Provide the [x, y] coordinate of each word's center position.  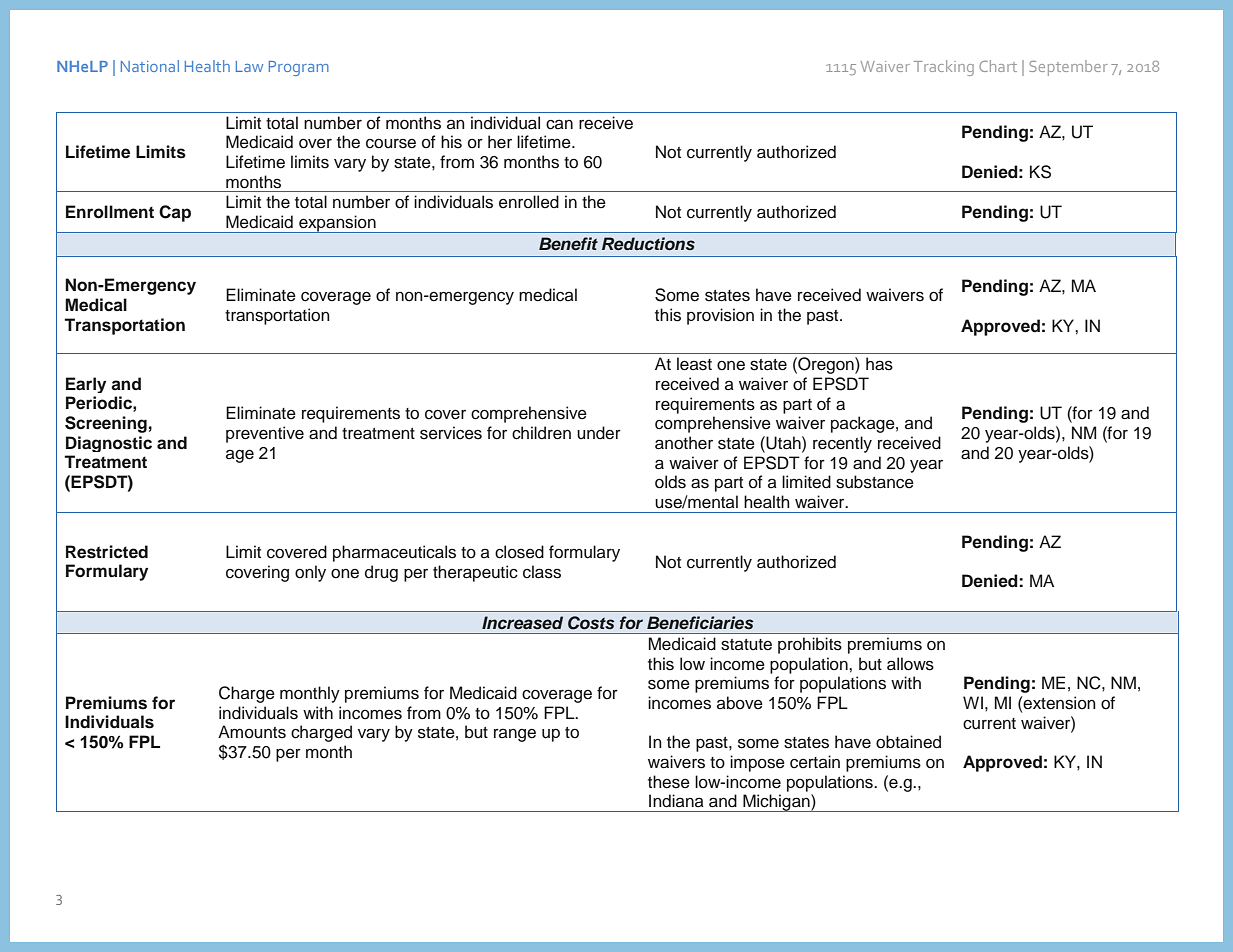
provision [720, 316]
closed [519, 552]
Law [249, 66]
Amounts [252, 732]
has [879, 364]
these [669, 782]
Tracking [944, 68]
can [559, 124]
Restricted [107, 552]
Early [86, 385]
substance [875, 482]
